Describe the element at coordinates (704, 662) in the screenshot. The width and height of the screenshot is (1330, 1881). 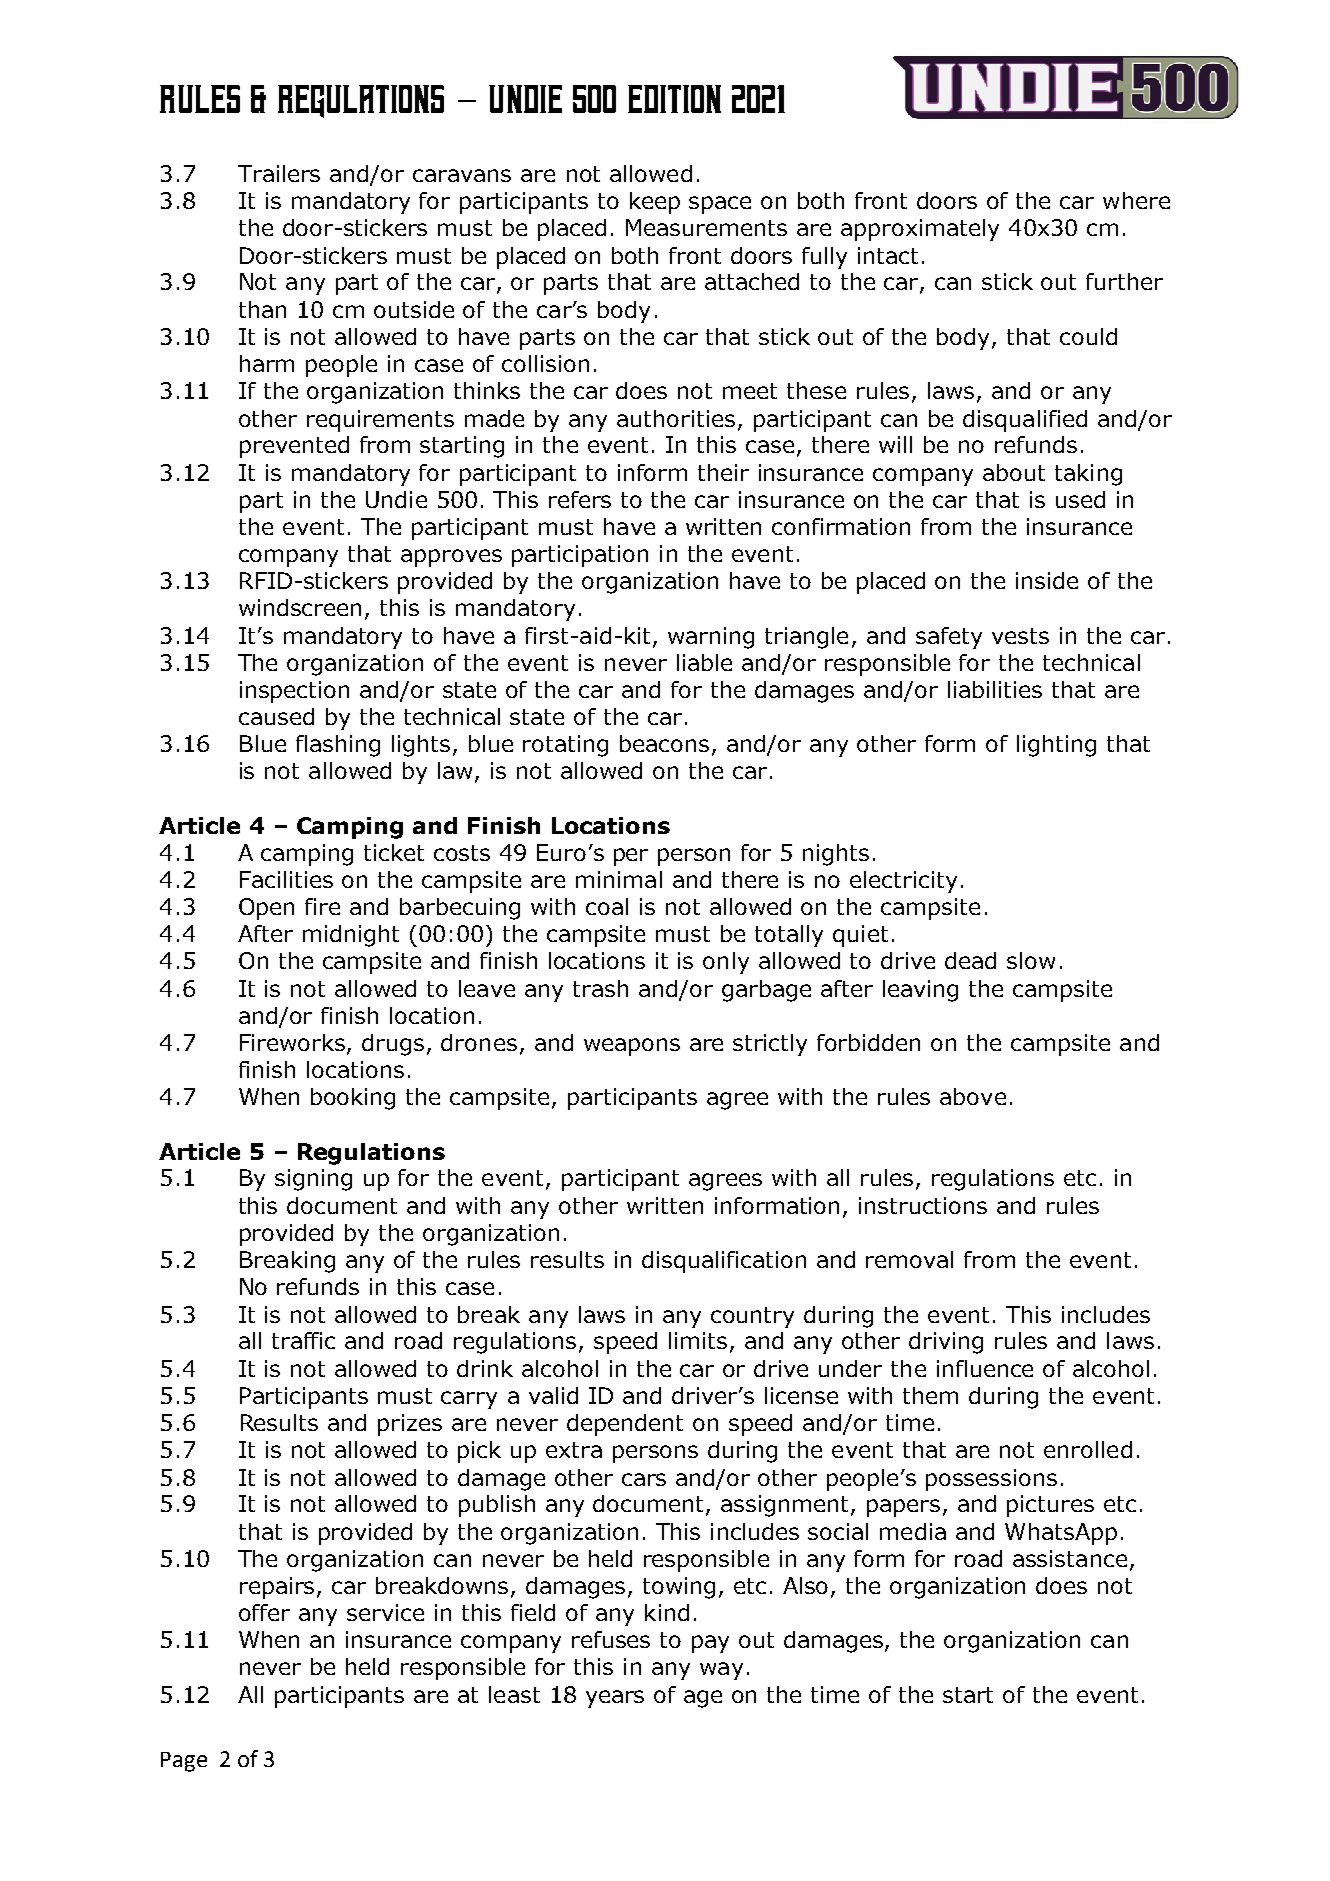
I see `liable` at that location.
